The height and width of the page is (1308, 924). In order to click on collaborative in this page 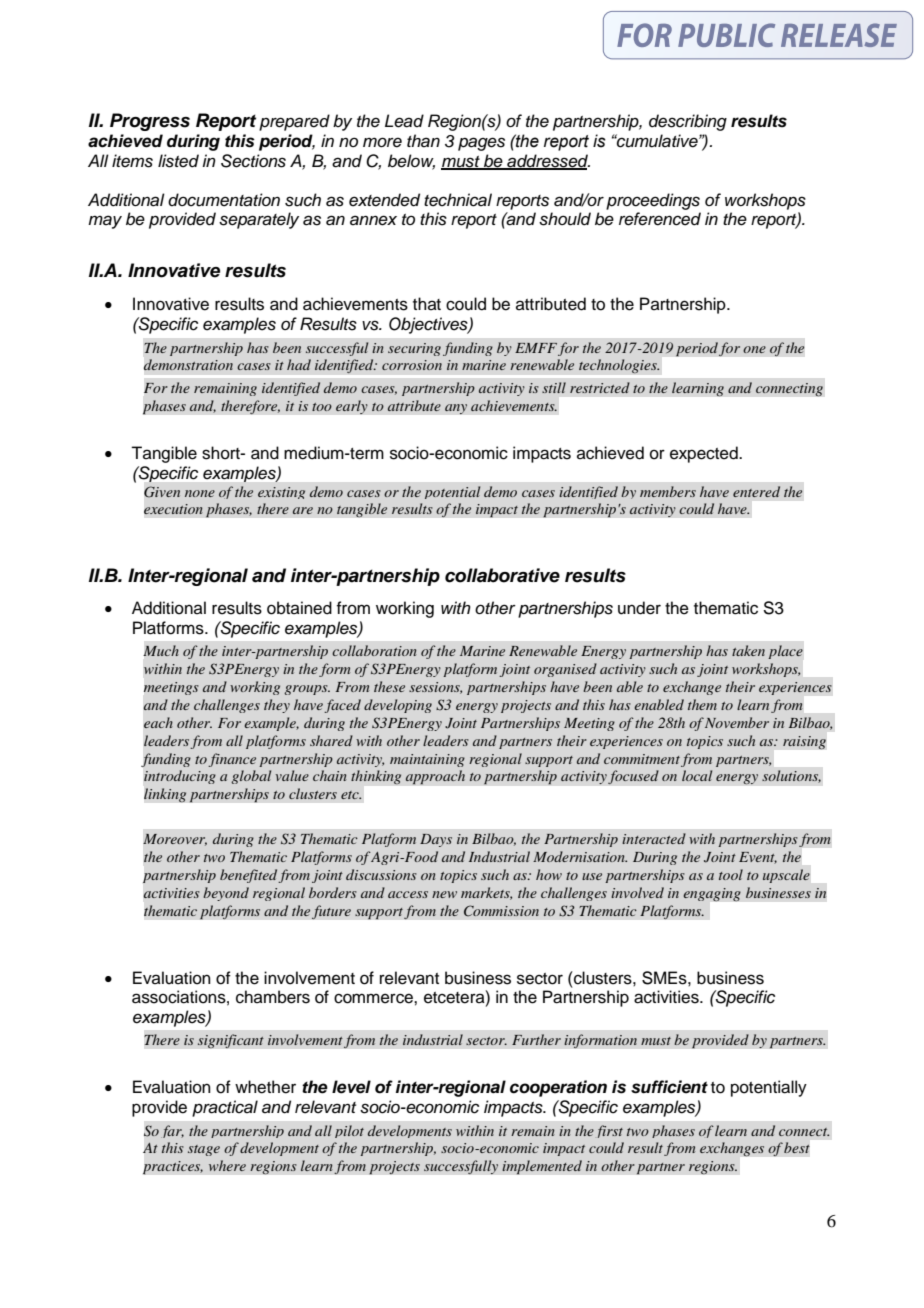, I will do `click(502, 575)`.
